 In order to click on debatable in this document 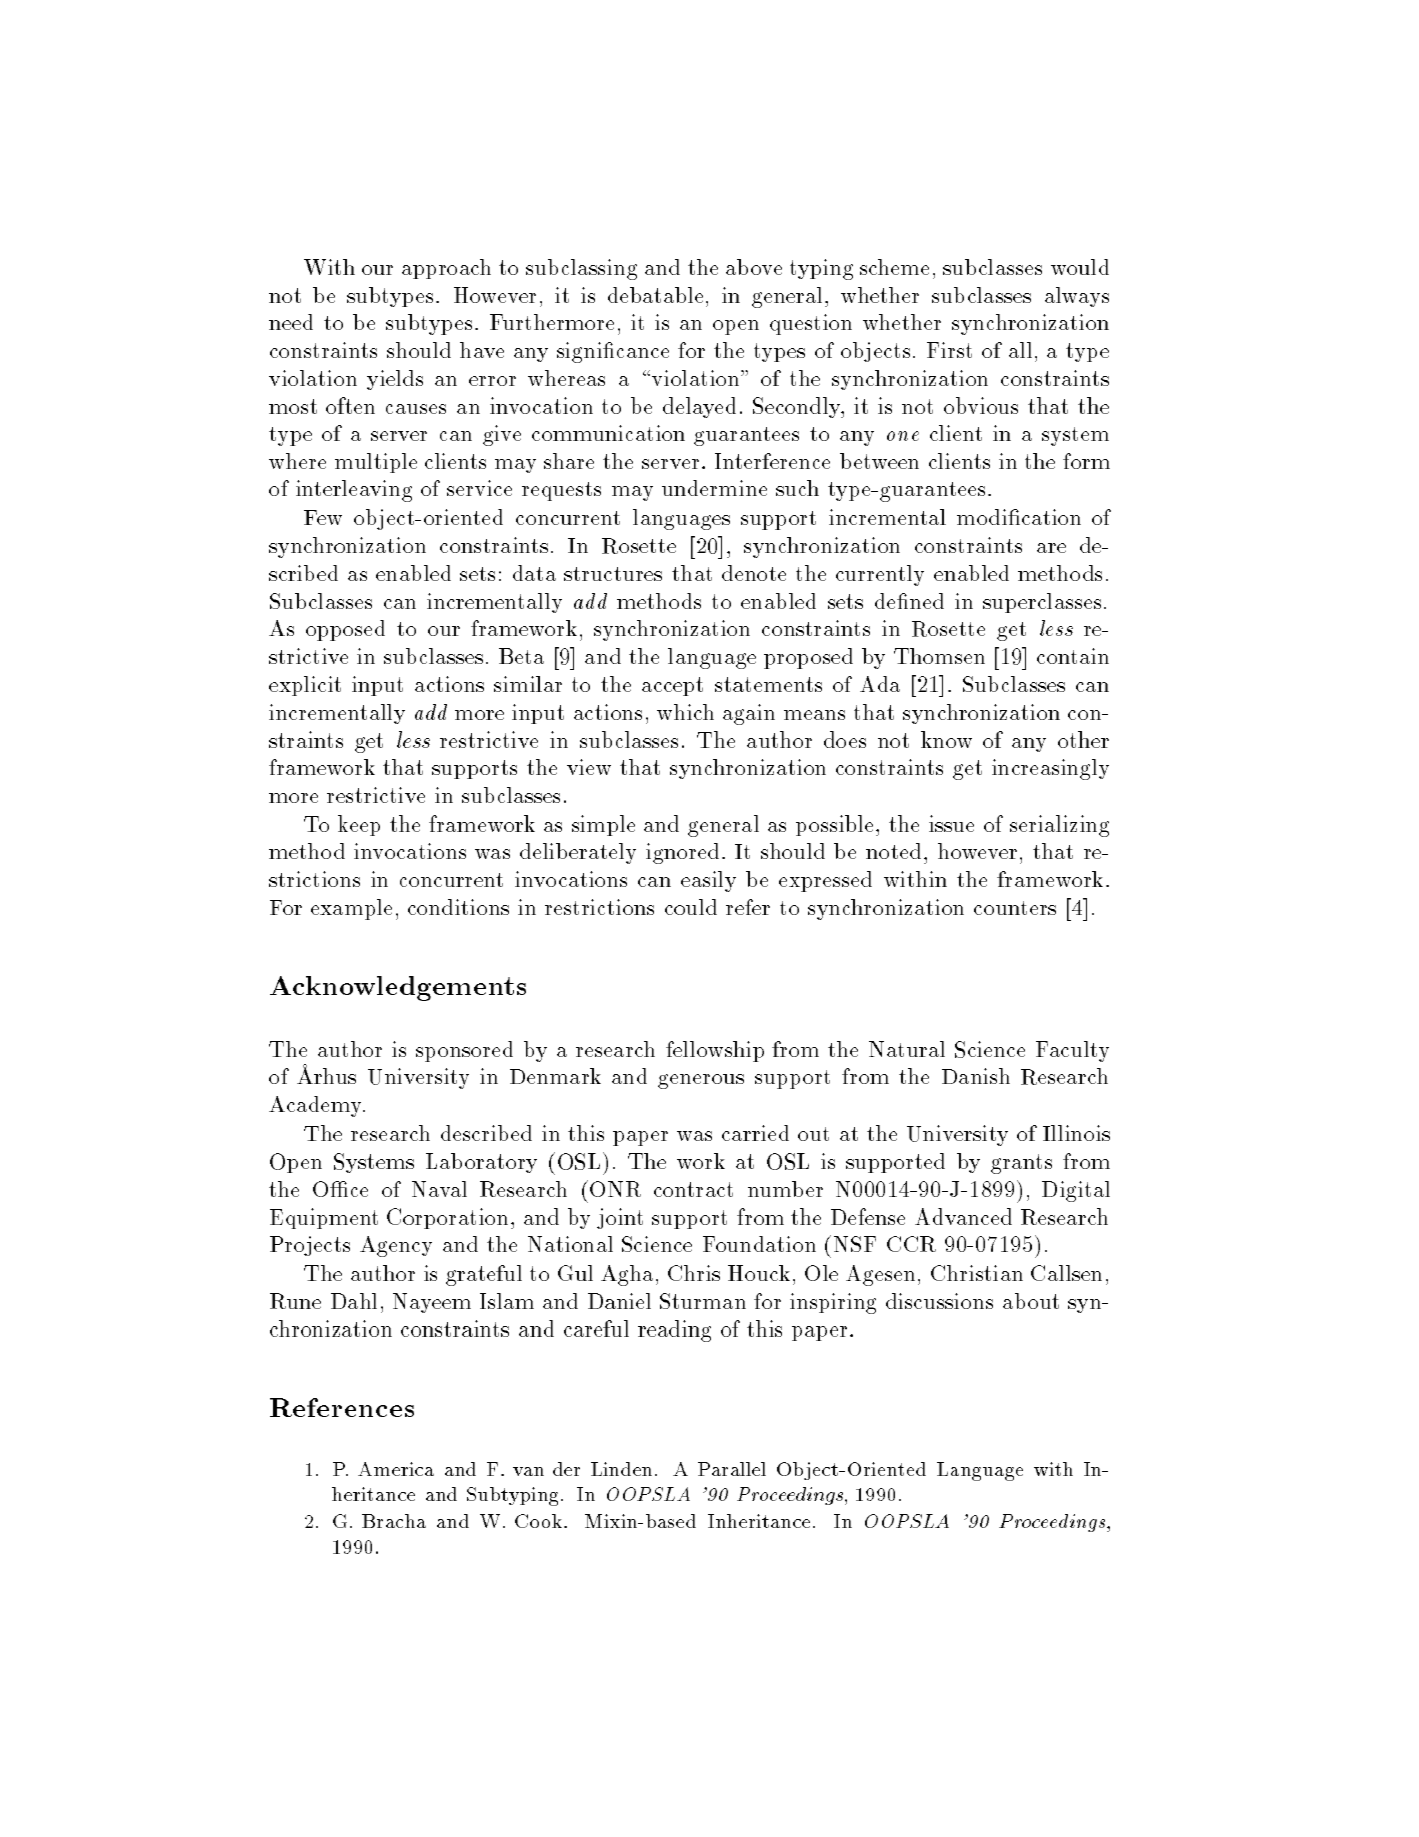, I will do `click(655, 295)`.
